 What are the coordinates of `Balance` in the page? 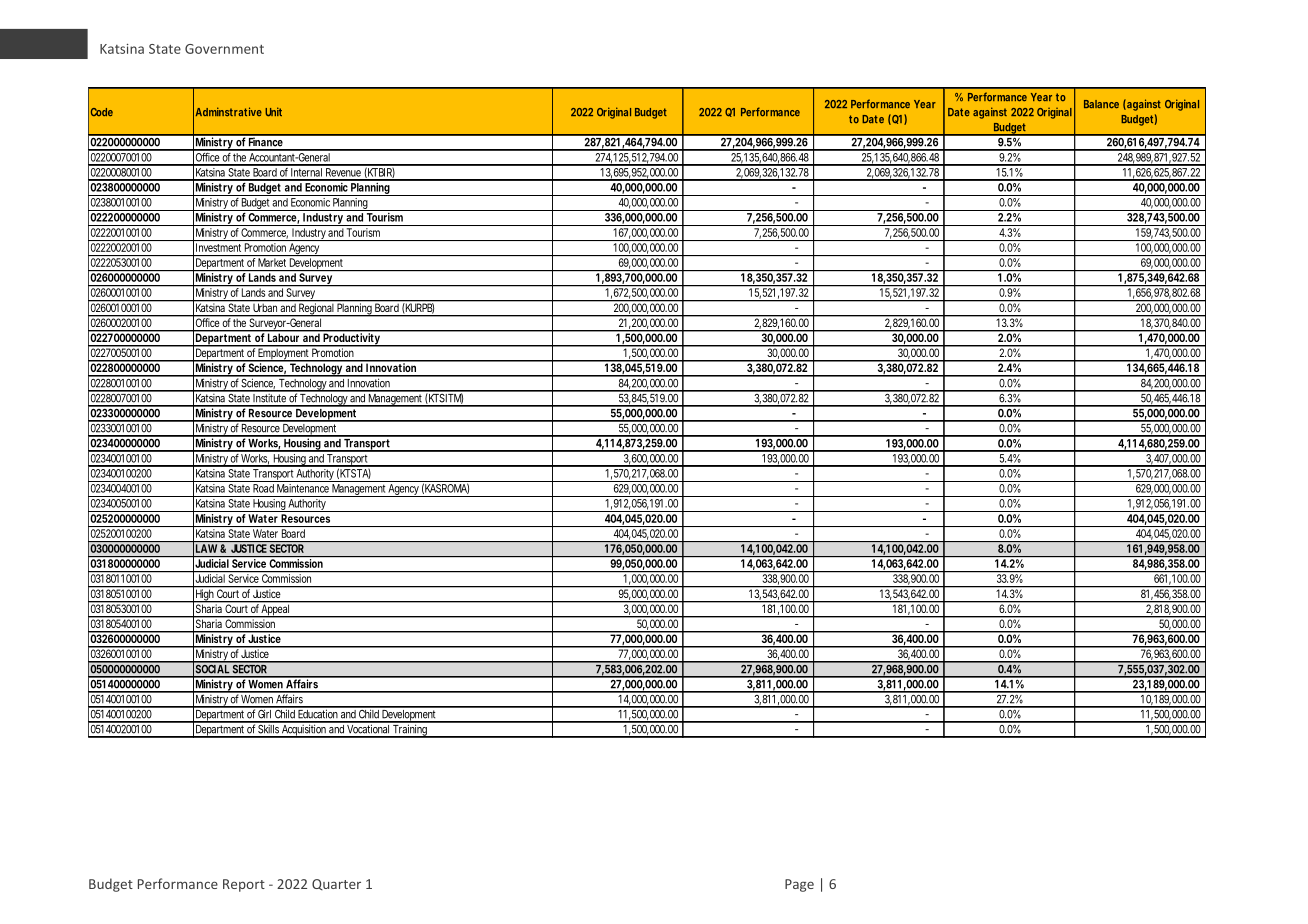 It's located at (1101, 104).
